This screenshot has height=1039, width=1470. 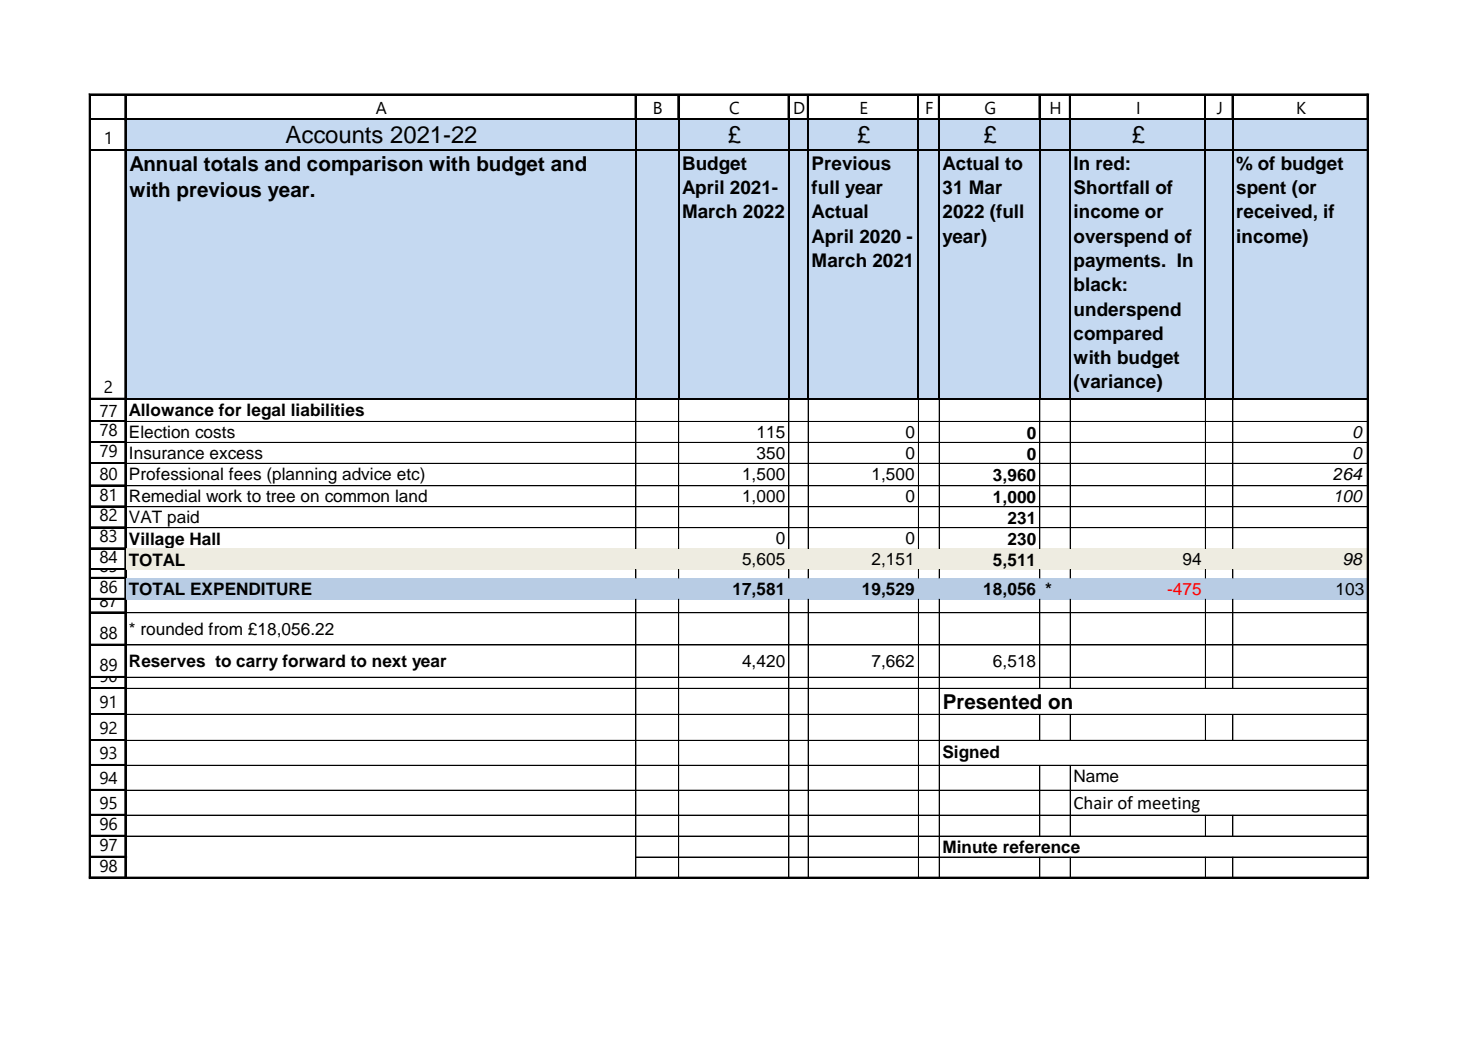 What do you see at coordinates (1118, 335) in the screenshot?
I see `compared` at bounding box center [1118, 335].
